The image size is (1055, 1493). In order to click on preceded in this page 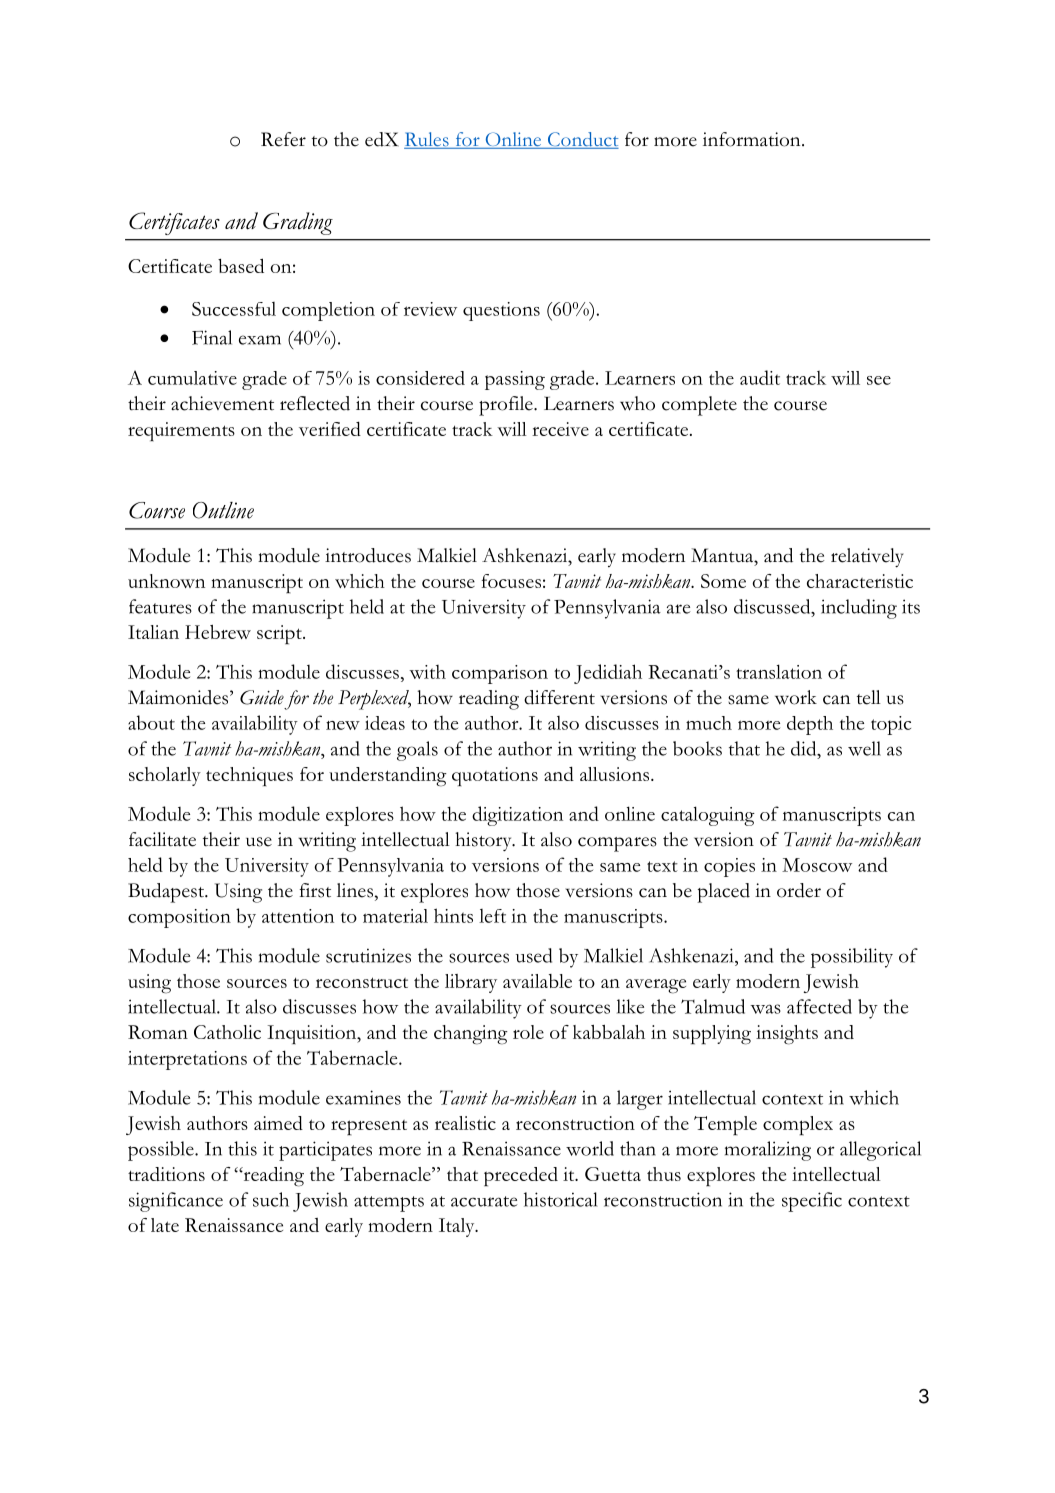, I will do `click(521, 1177)`.
